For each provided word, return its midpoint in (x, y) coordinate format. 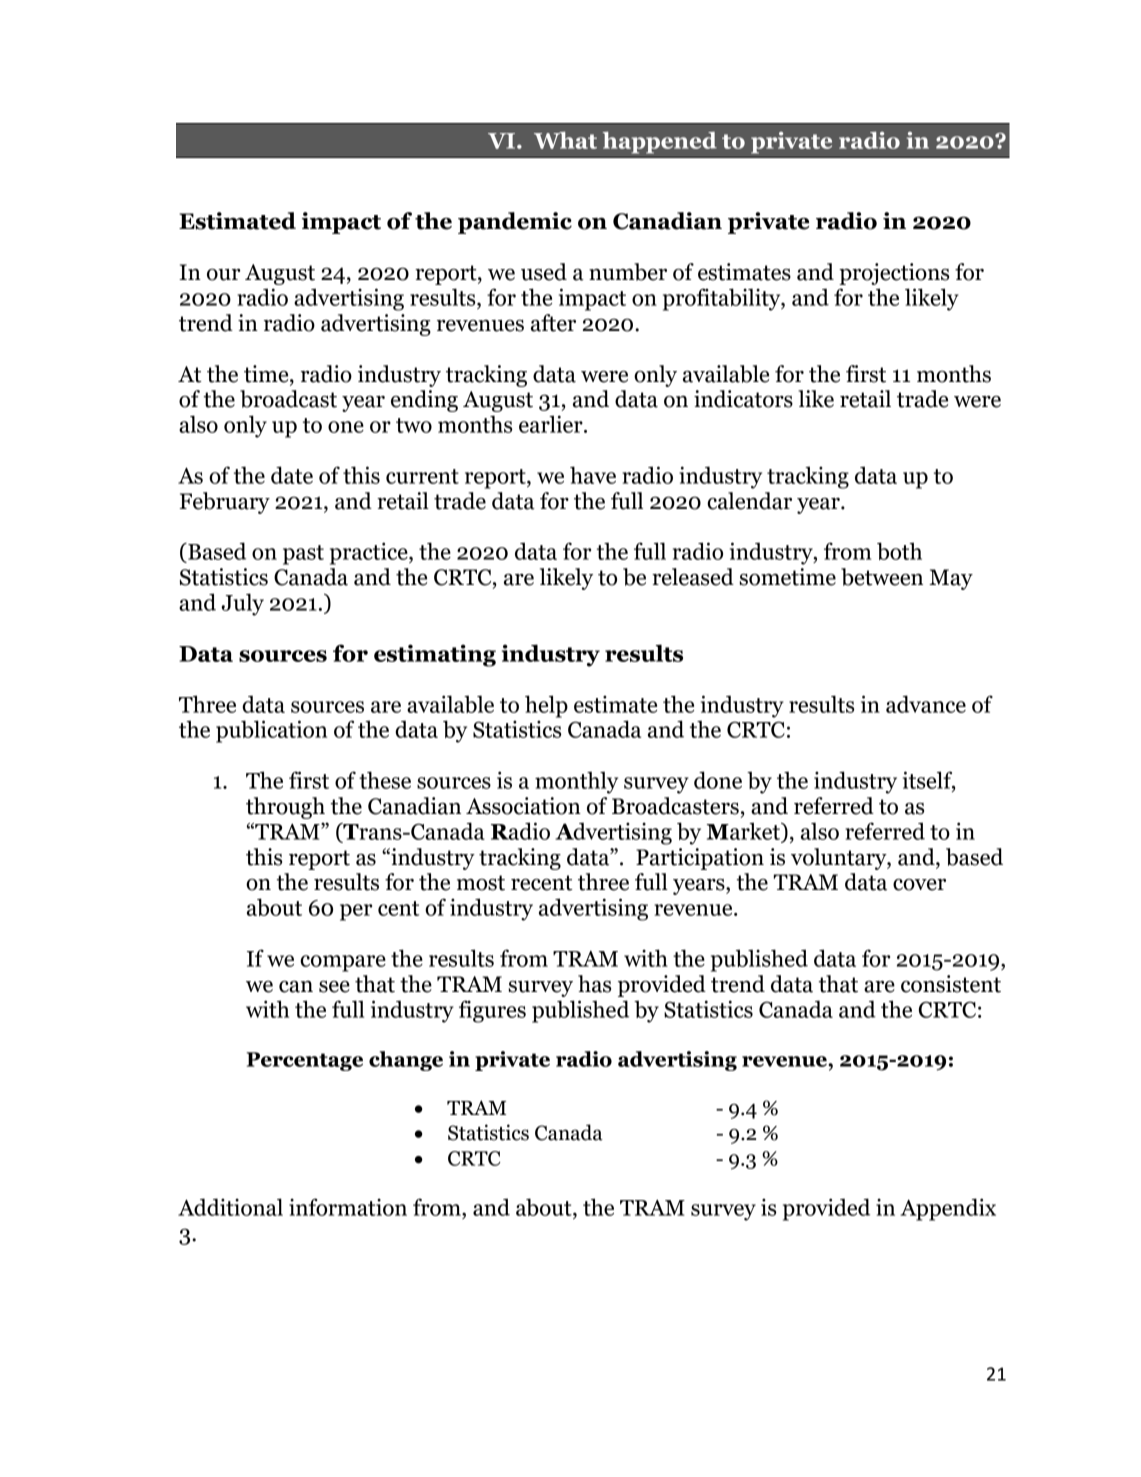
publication (271, 731)
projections (894, 274)
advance (926, 704)
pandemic (515, 223)
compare (343, 963)
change (406, 1061)
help (546, 706)
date (292, 475)
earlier (552, 424)
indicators (743, 399)
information (348, 1207)
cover (919, 885)
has (594, 984)
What (565, 140)
